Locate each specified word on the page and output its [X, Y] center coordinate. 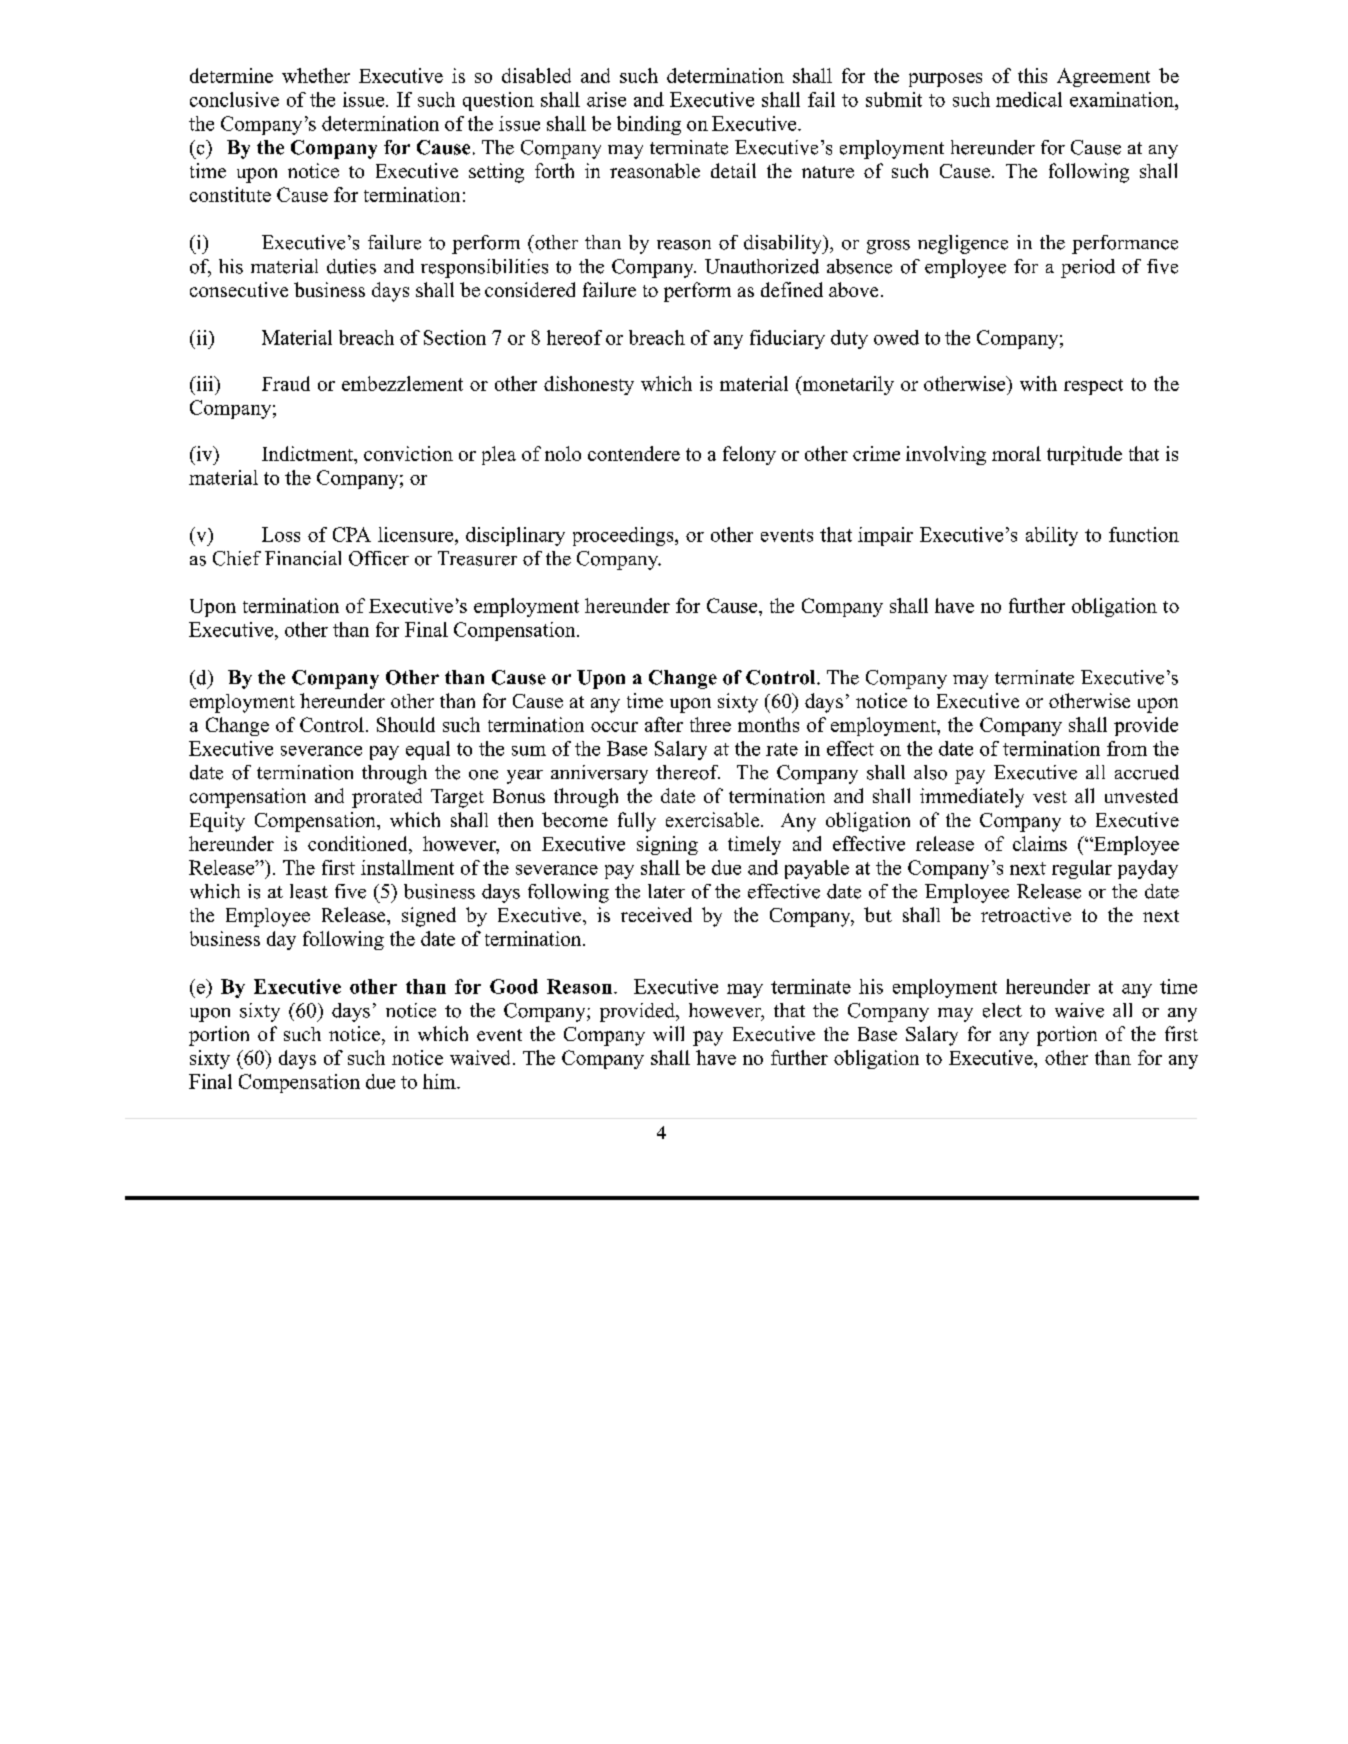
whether [316, 75]
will [668, 1033]
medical [1029, 99]
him [440, 1081]
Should [406, 724]
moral [1016, 453]
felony [749, 455]
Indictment [308, 453]
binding [649, 125]
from [1127, 748]
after [664, 724]
